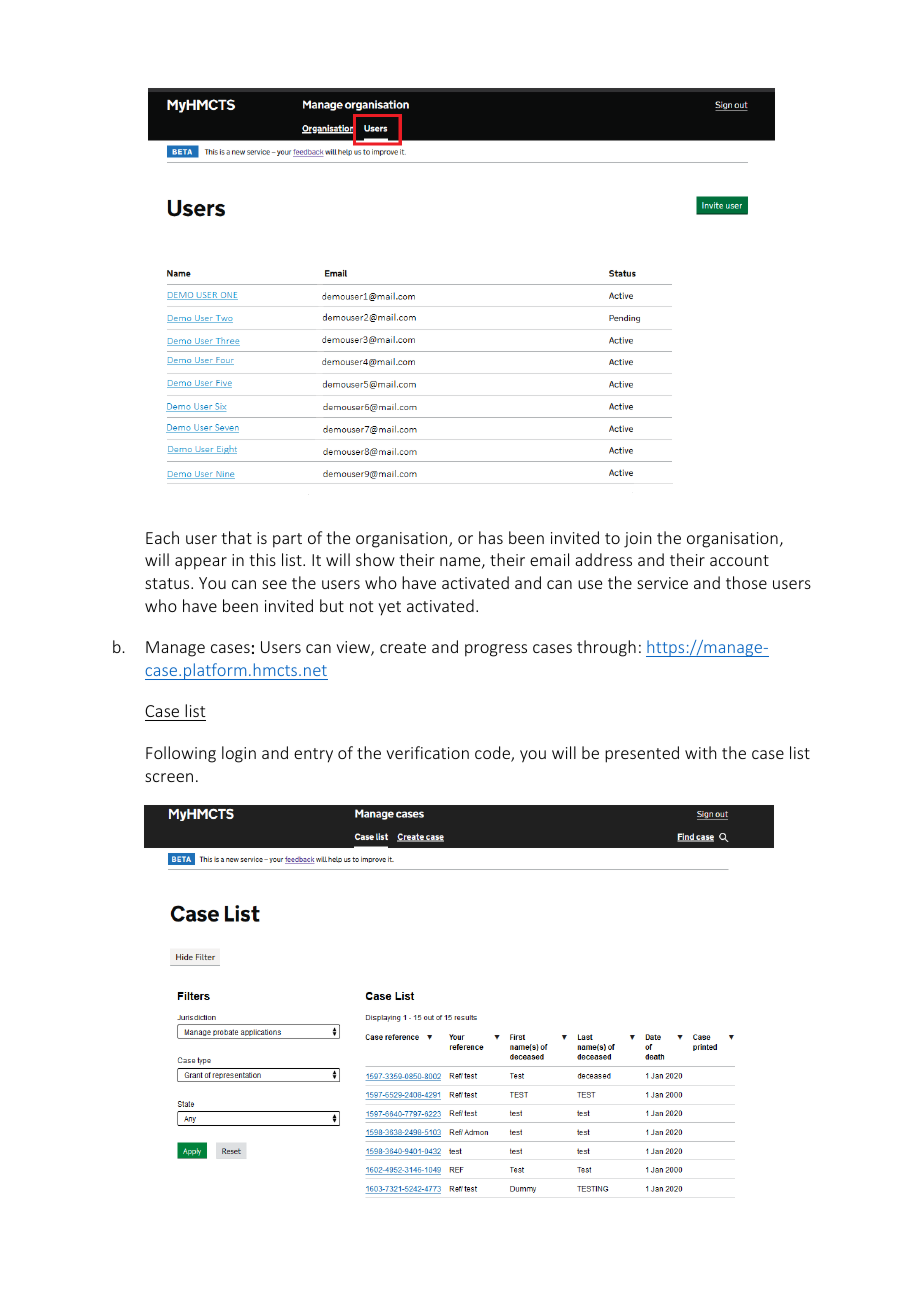  What do you see at coordinates (496, 650) in the image?
I see `progress` at bounding box center [496, 650].
